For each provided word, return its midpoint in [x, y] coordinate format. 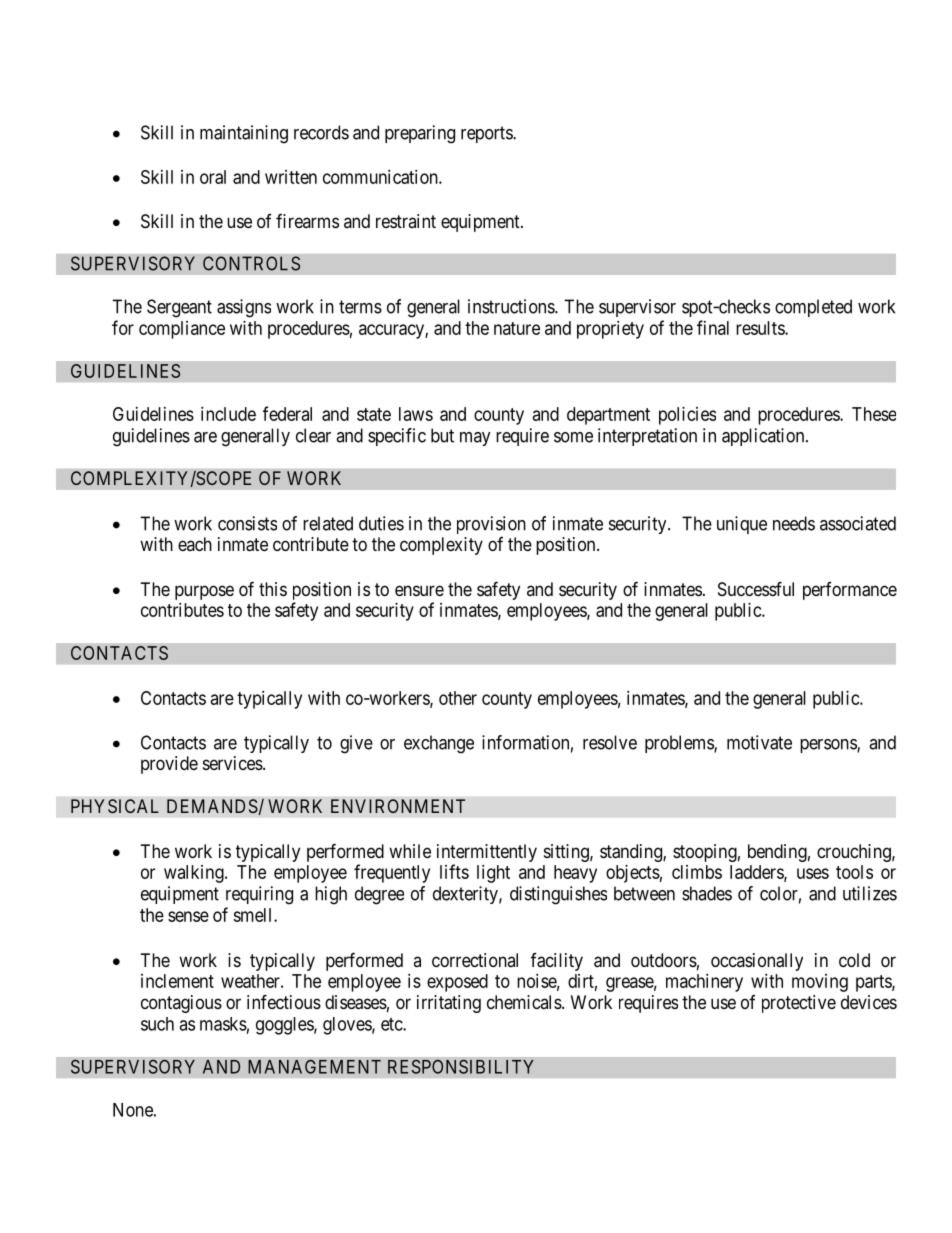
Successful [756, 588]
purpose [204, 592]
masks [223, 1024]
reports [487, 134]
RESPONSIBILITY [461, 1067]
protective [799, 1004]
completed [813, 308]
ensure [419, 590]
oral [213, 177]
